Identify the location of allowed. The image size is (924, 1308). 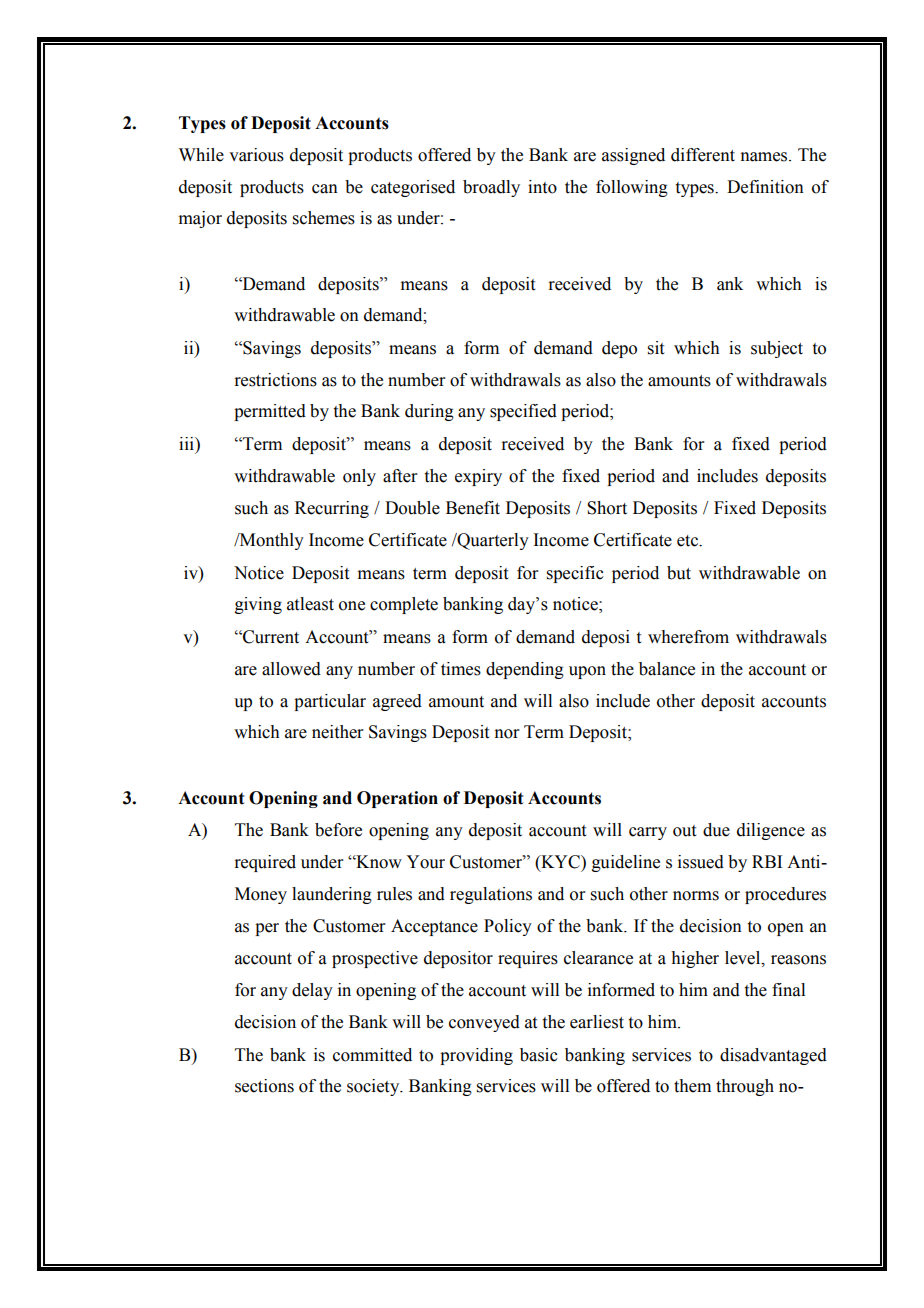
(291, 669).
